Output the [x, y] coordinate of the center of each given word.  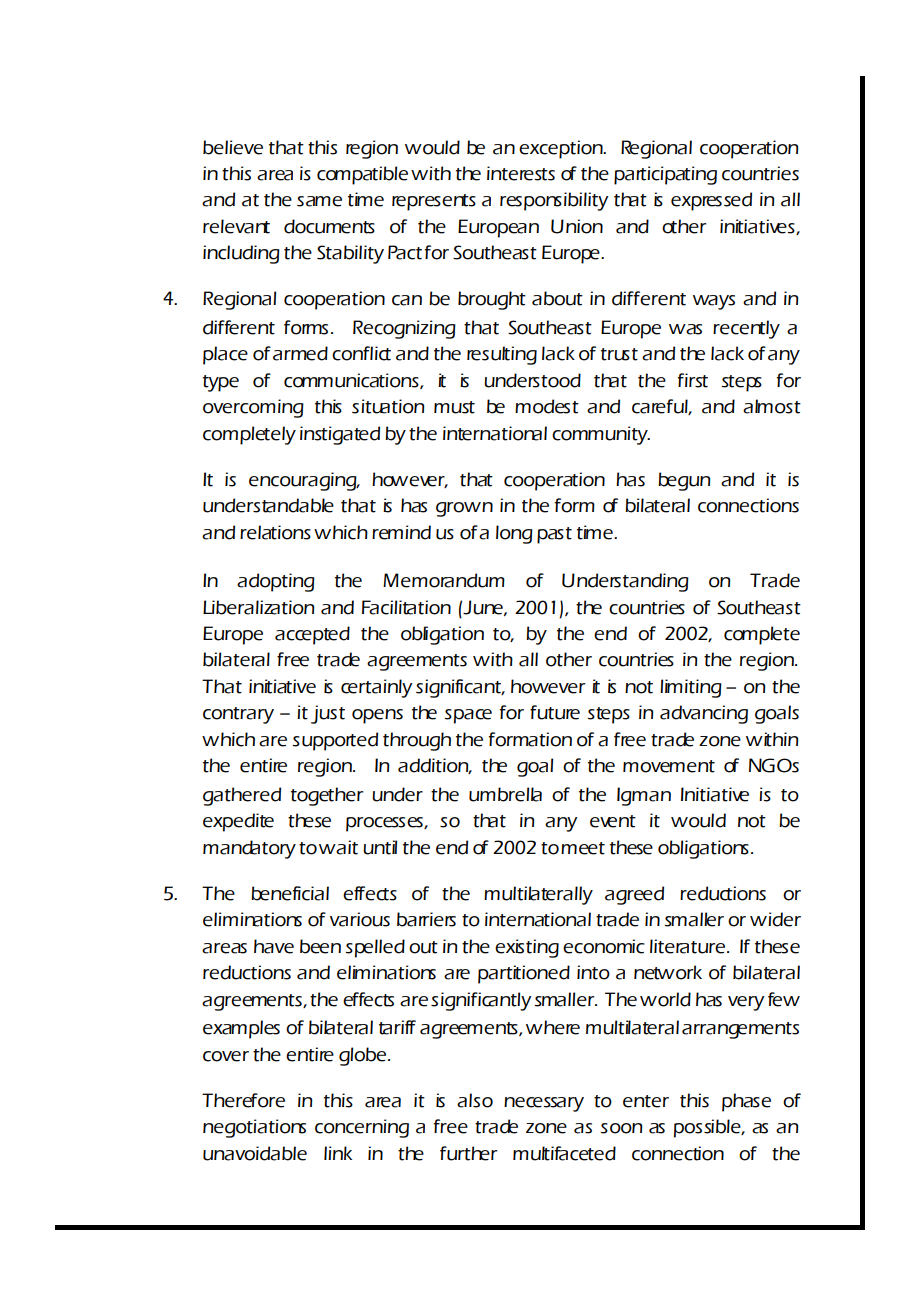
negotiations [254, 1128]
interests [521, 173]
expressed [711, 201]
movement [669, 766]
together [327, 796]
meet [583, 848]
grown [464, 509]
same [319, 201]
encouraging [304, 481]
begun [684, 481]
